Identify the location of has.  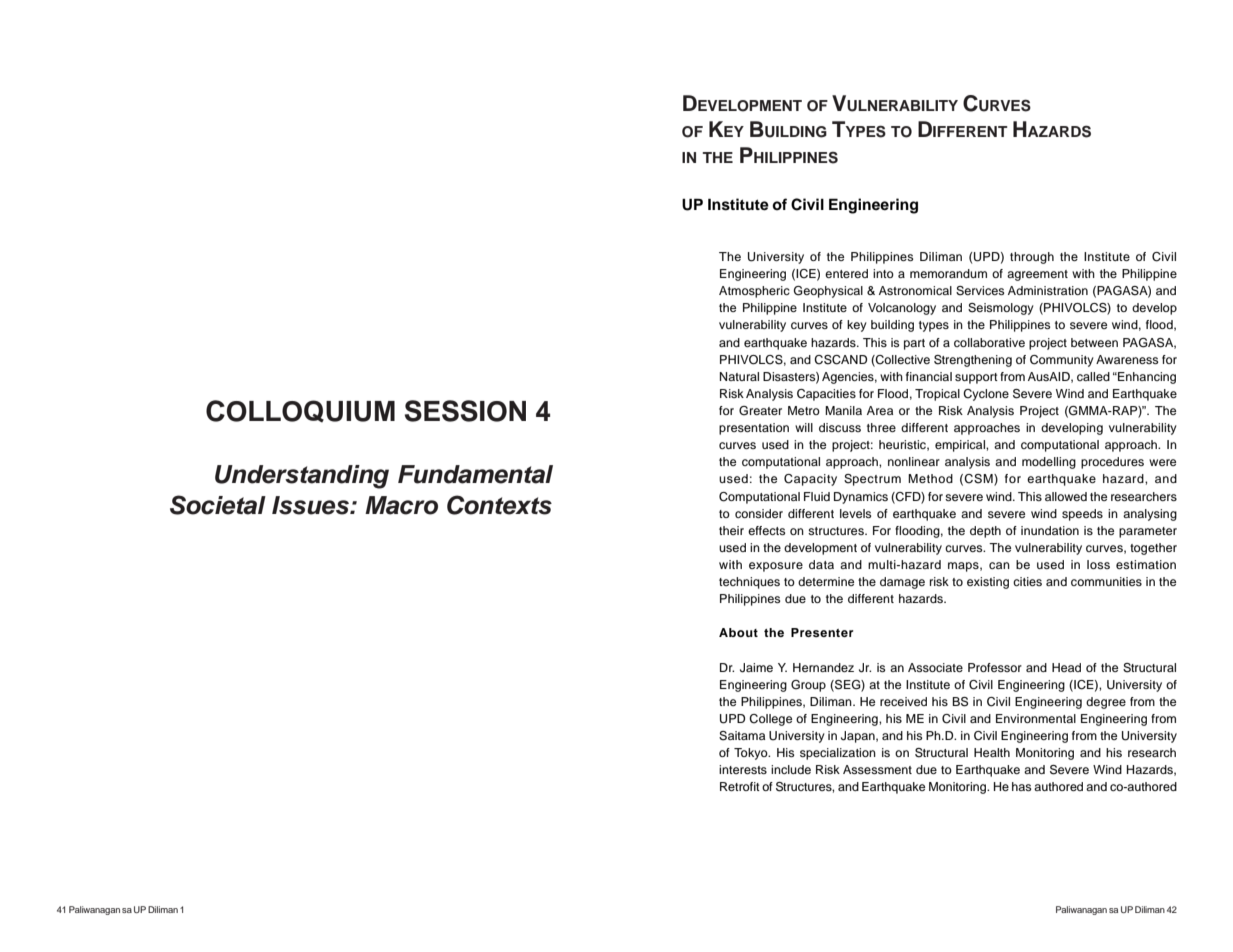
(1021, 786).
